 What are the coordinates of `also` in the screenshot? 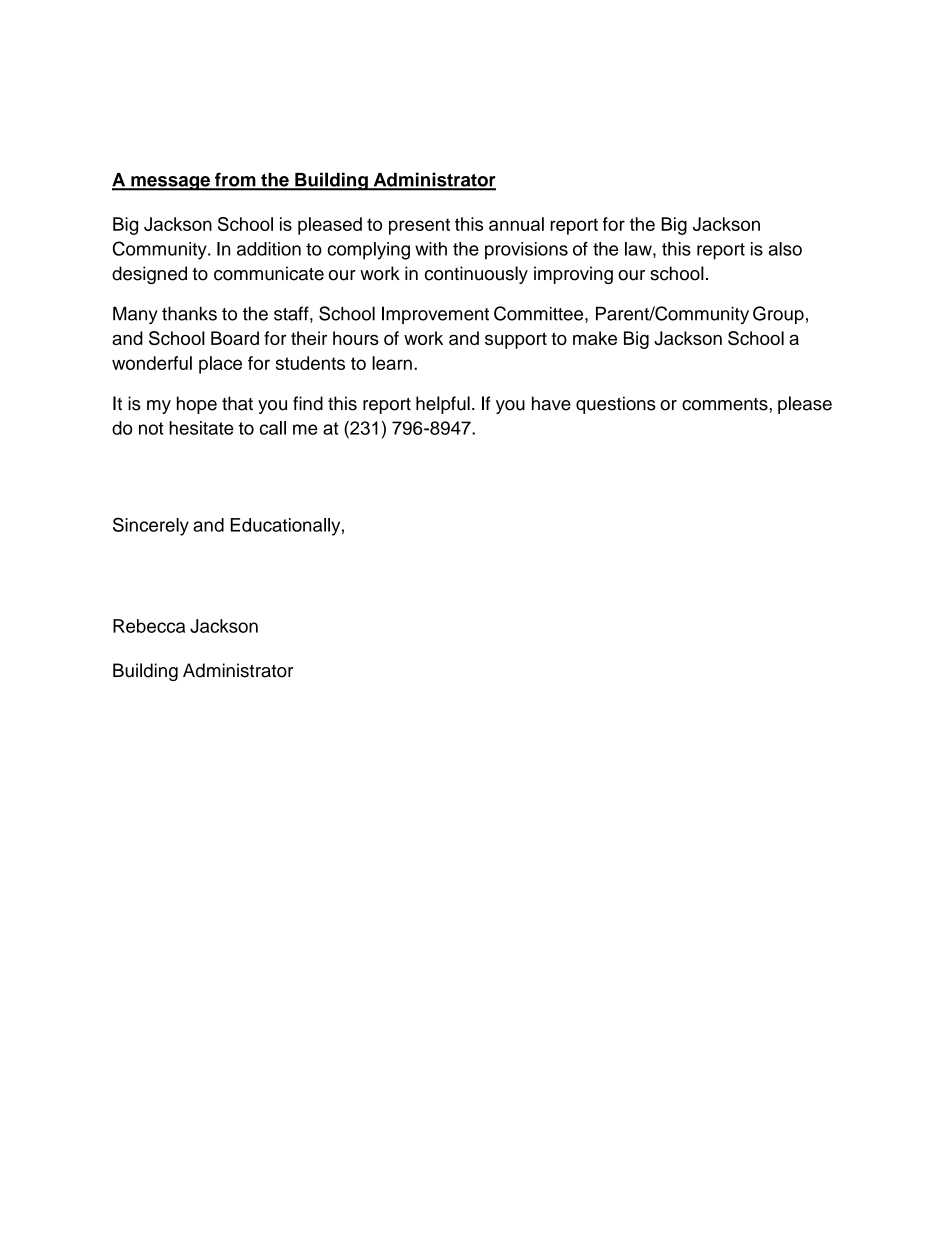 It's located at (785, 249).
